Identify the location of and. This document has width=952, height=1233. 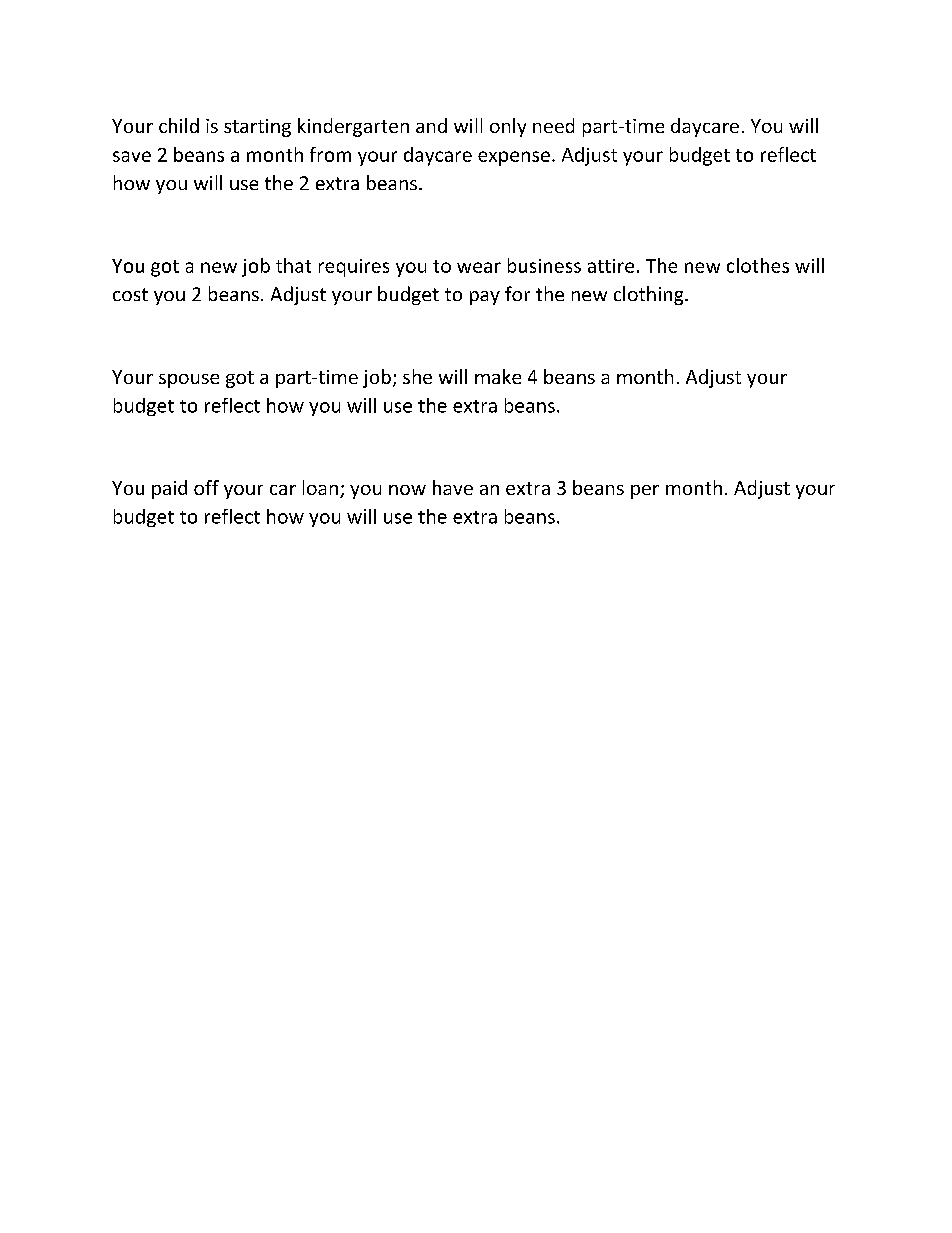
(431, 125).
